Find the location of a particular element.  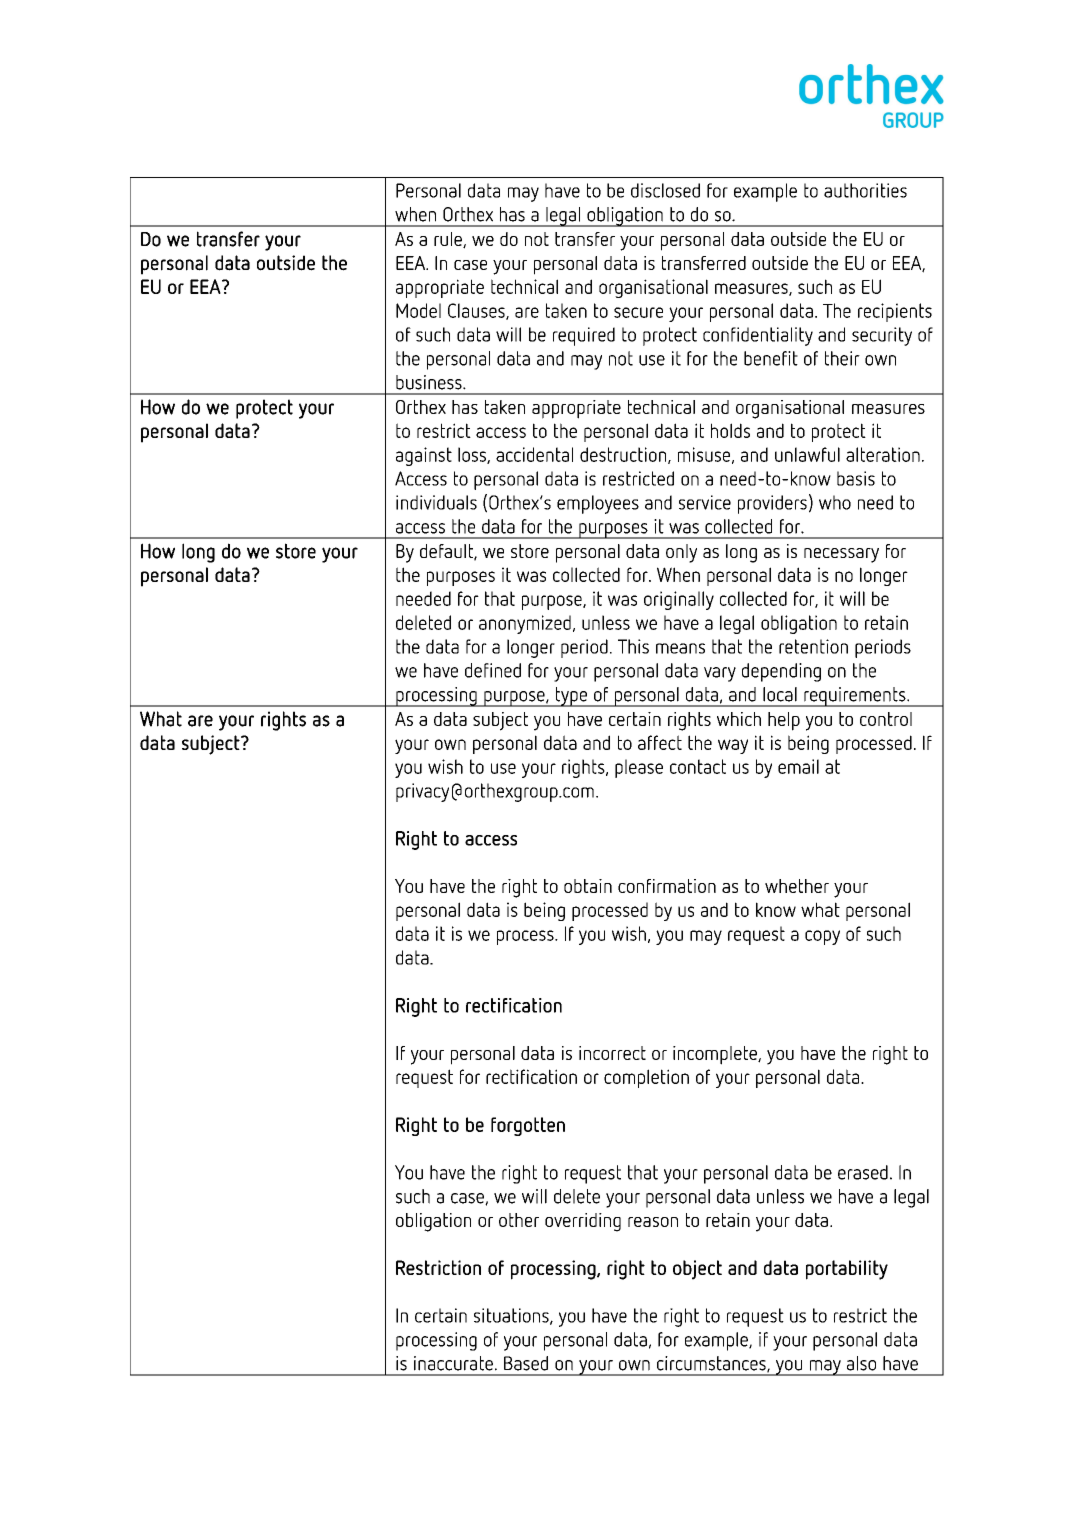

inaccurate is located at coordinates (453, 1363).
